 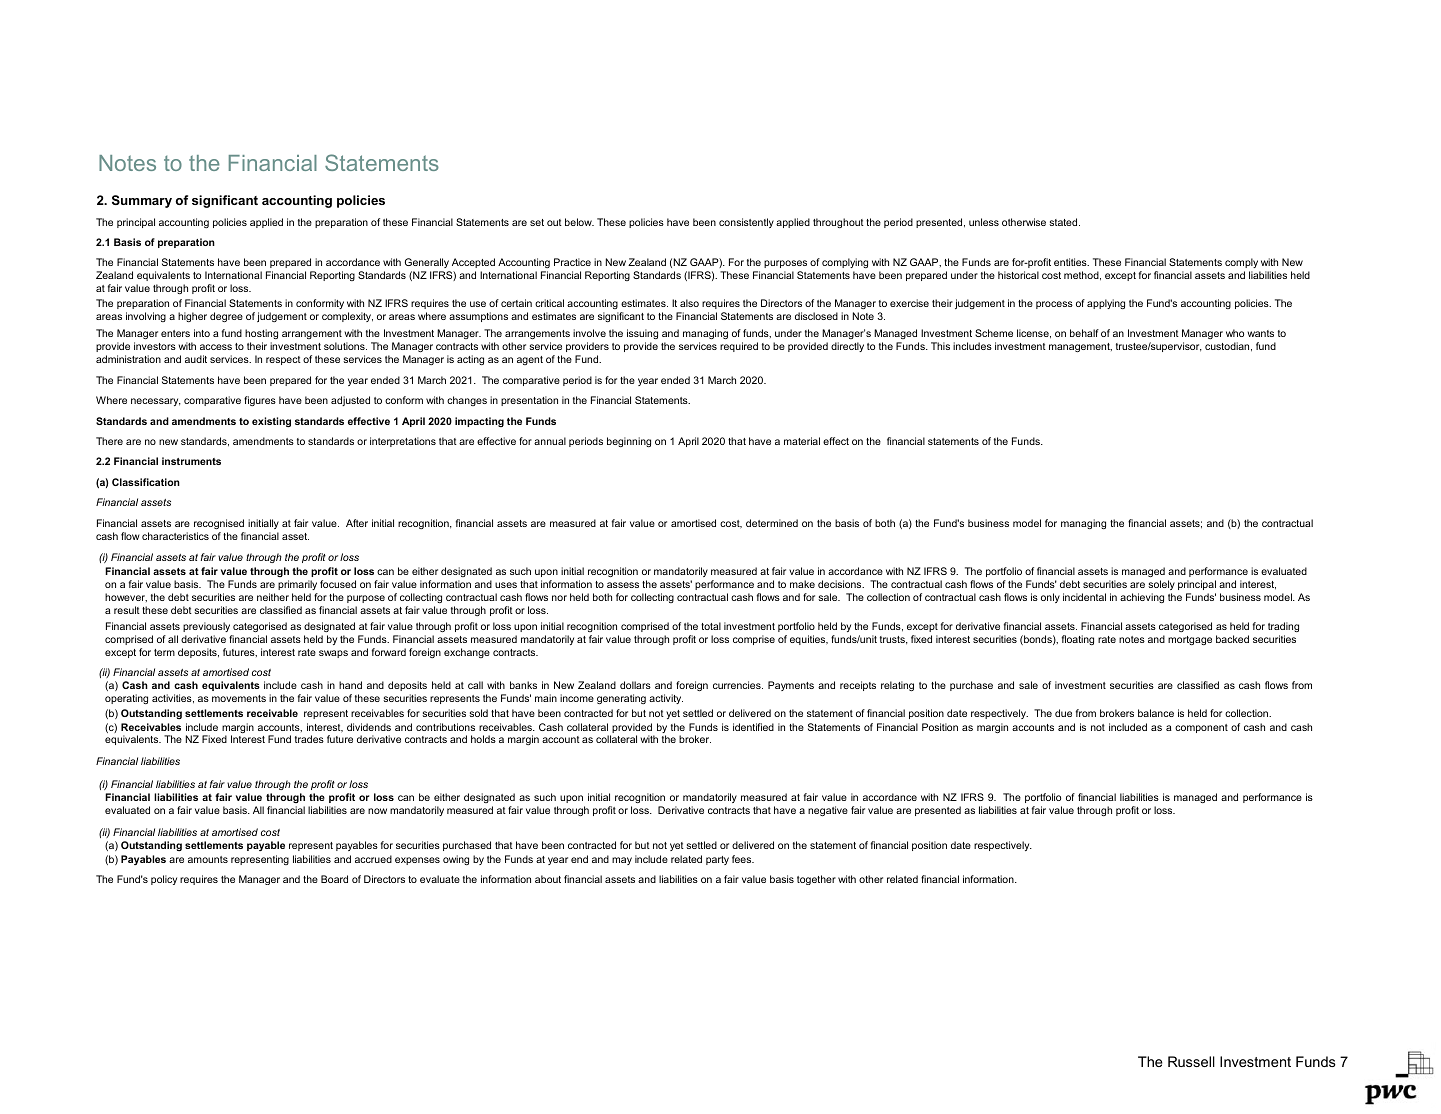 I want to click on component, so click(x=1201, y=728).
